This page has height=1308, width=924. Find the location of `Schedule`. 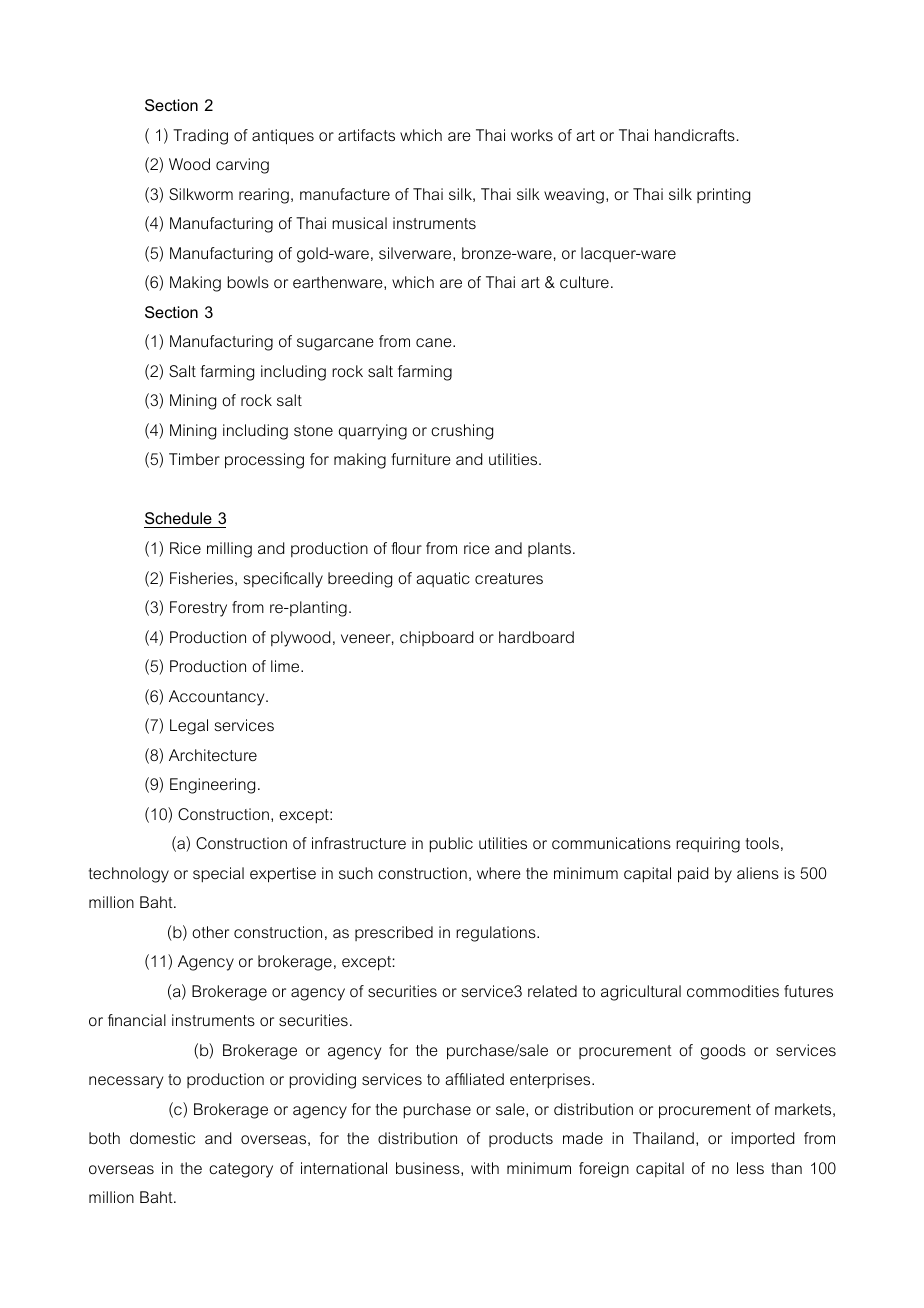

Schedule is located at coordinates (179, 520).
